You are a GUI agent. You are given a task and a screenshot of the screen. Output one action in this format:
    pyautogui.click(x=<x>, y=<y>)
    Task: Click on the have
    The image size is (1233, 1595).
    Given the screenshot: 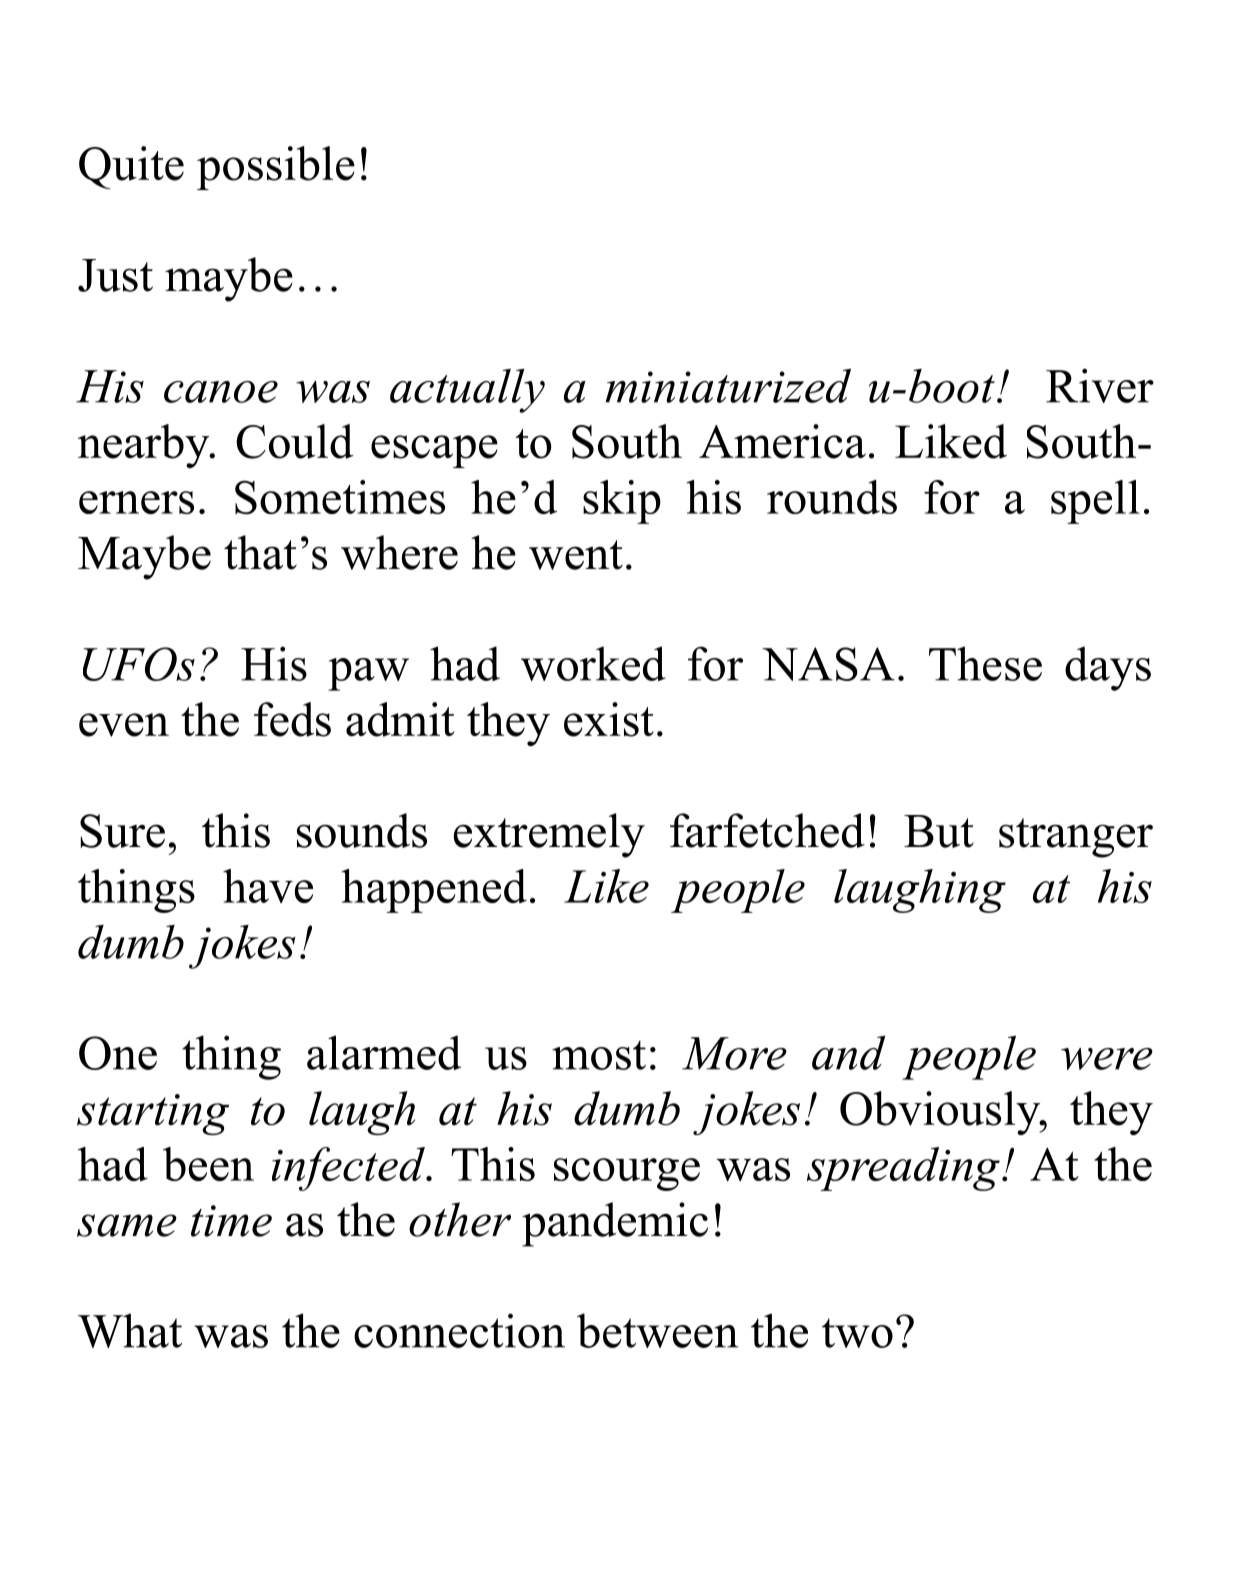 What is the action you would take?
    pyautogui.click(x=268, y=886)
